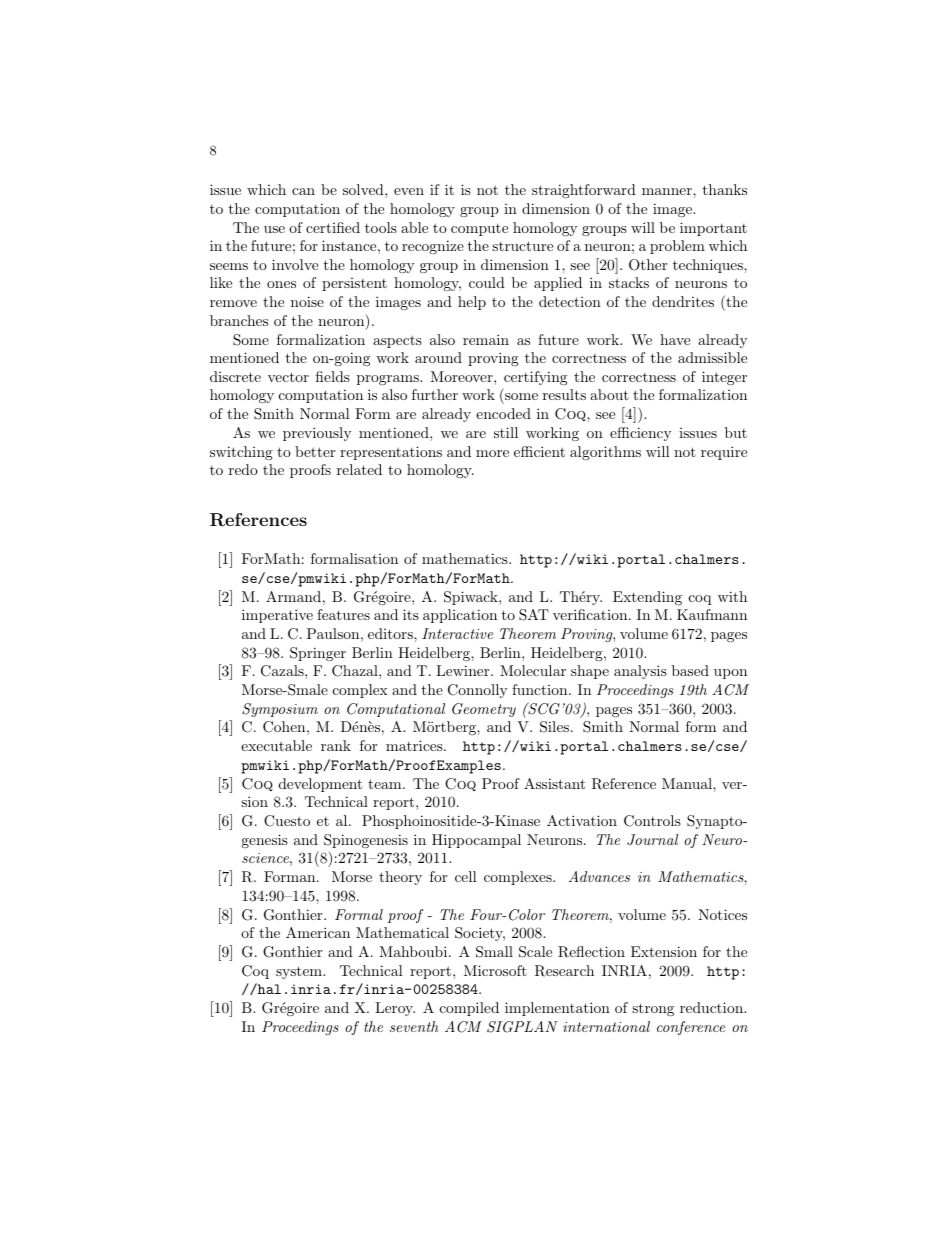 The image size is (952, 1233). Describe the element at coordinates (300, 972) in the screenshot. I see `system` at that location.
